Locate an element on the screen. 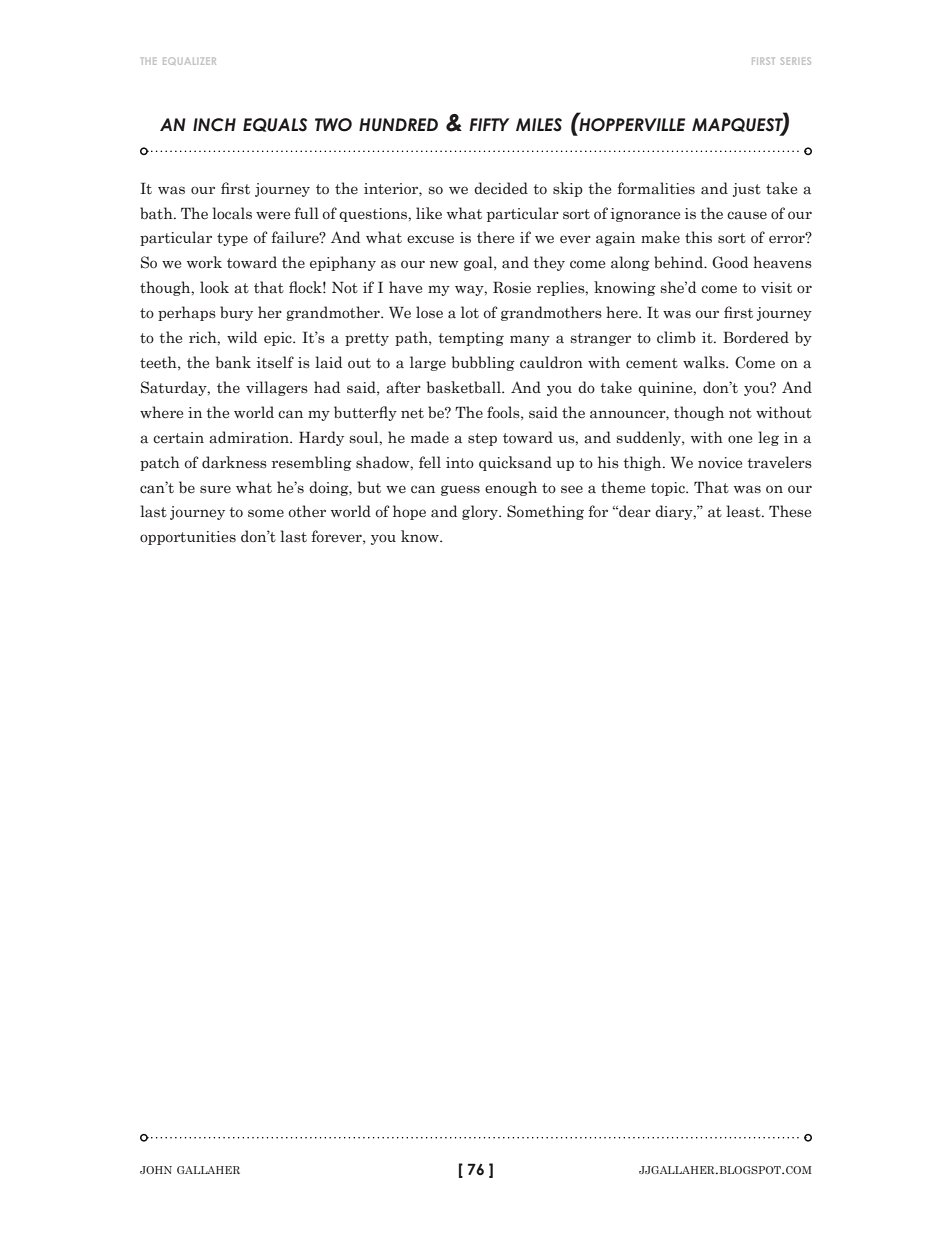  one is located at coordinates (740, 439).
